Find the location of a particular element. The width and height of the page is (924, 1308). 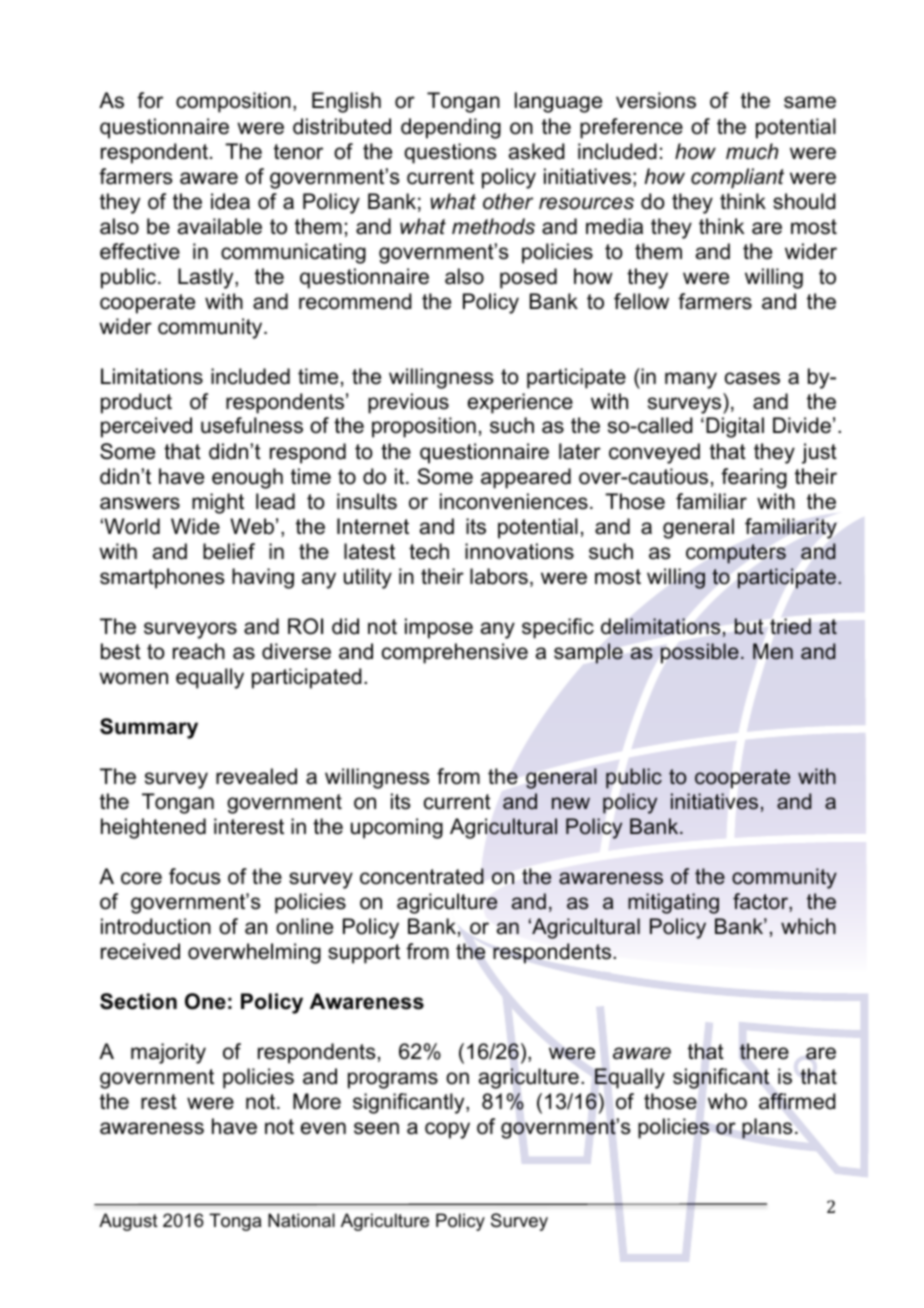

much is located at coordinates (752, 151).
